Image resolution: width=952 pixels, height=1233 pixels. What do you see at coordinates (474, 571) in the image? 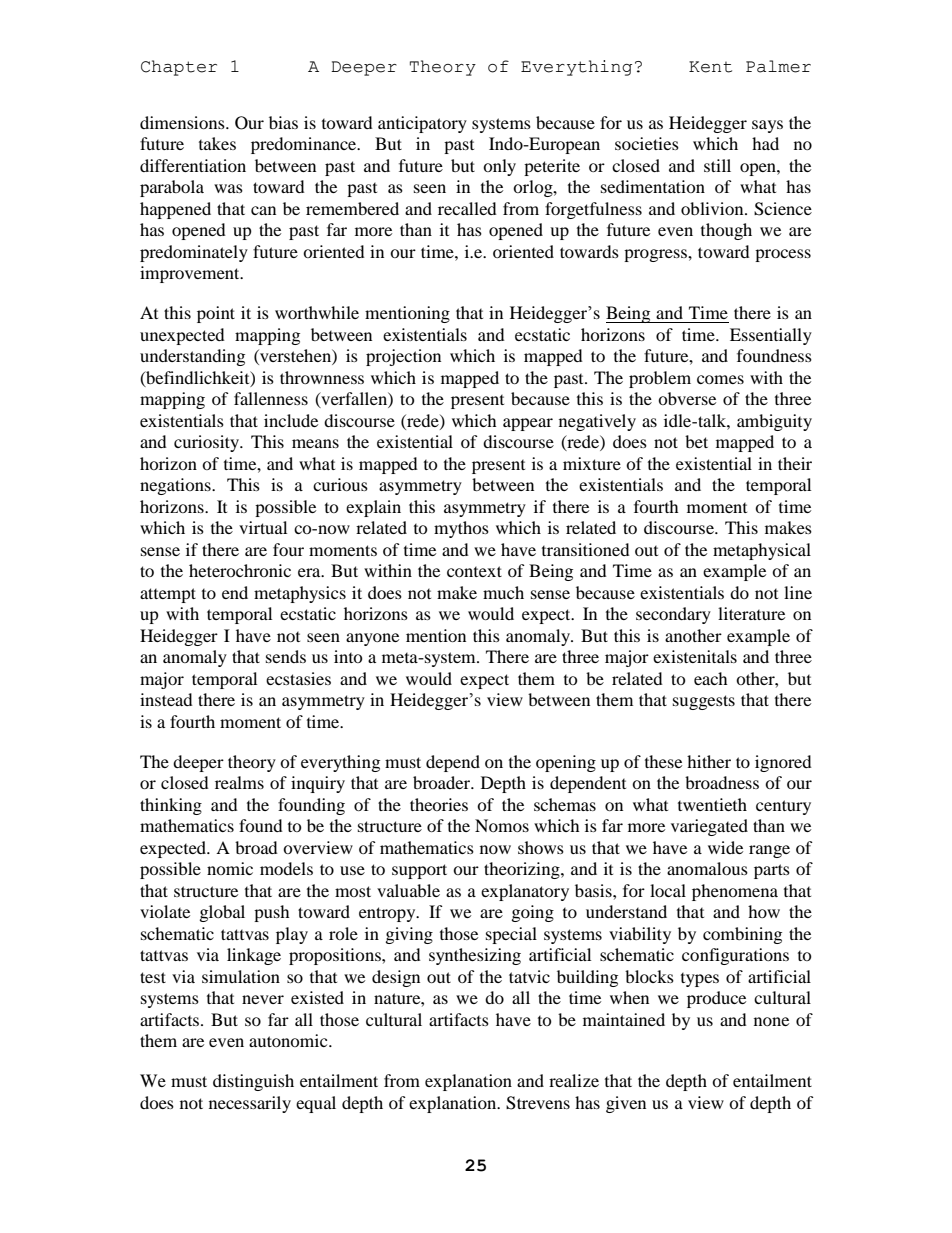
I see `context` at bounding box center [474, 571].
